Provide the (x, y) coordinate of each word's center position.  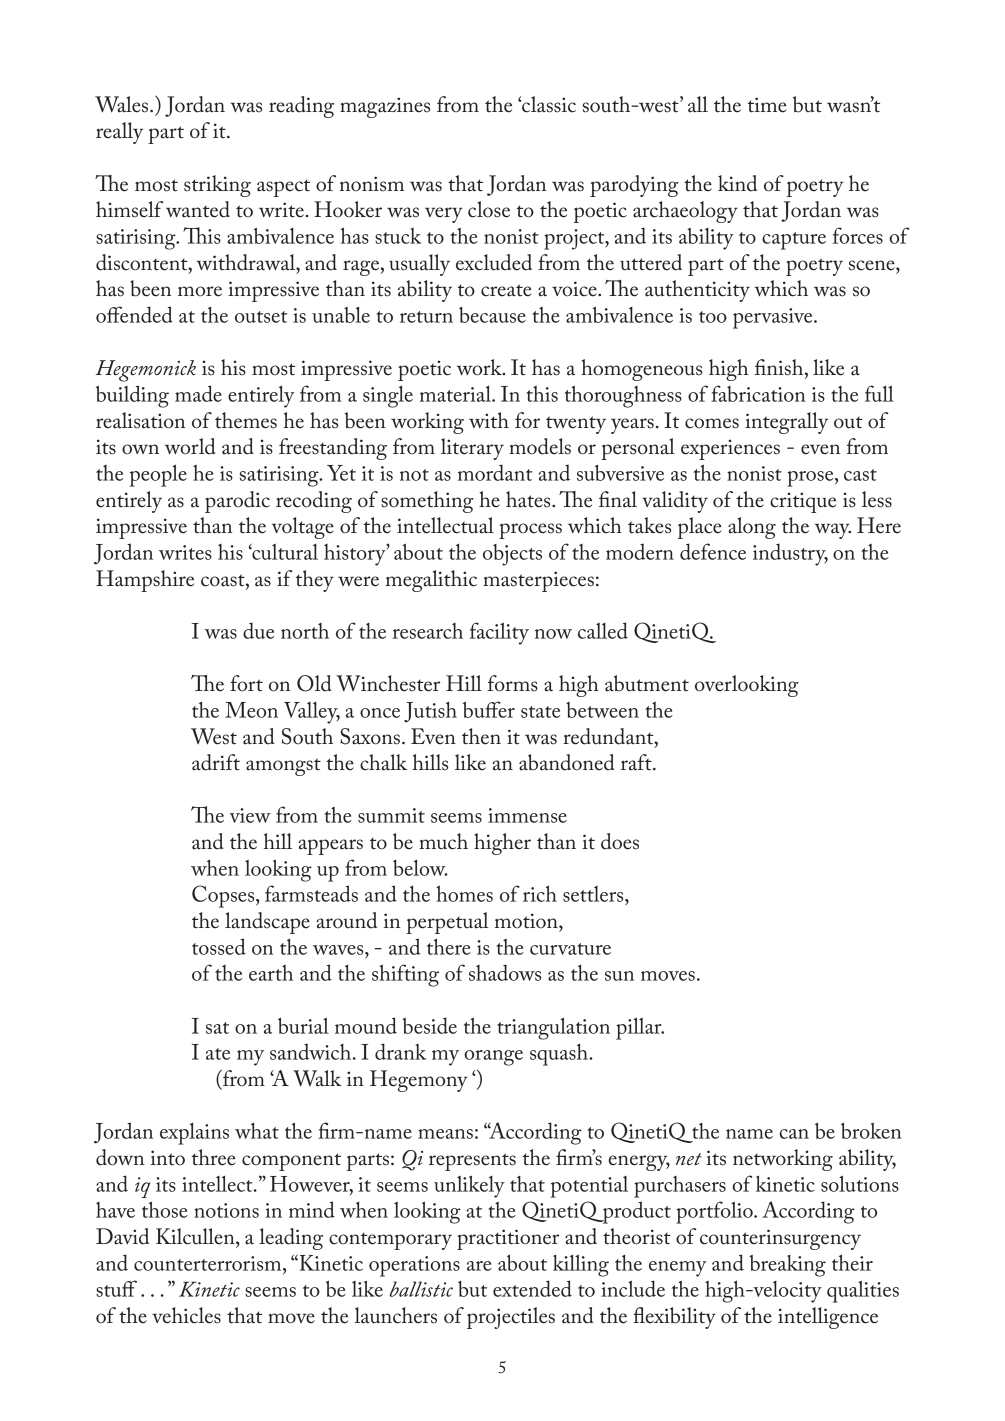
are (479, 1266)
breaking (787, 1266)
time (767, 105)
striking (217, 186)
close (489, 209)
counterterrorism (209, 1263)
